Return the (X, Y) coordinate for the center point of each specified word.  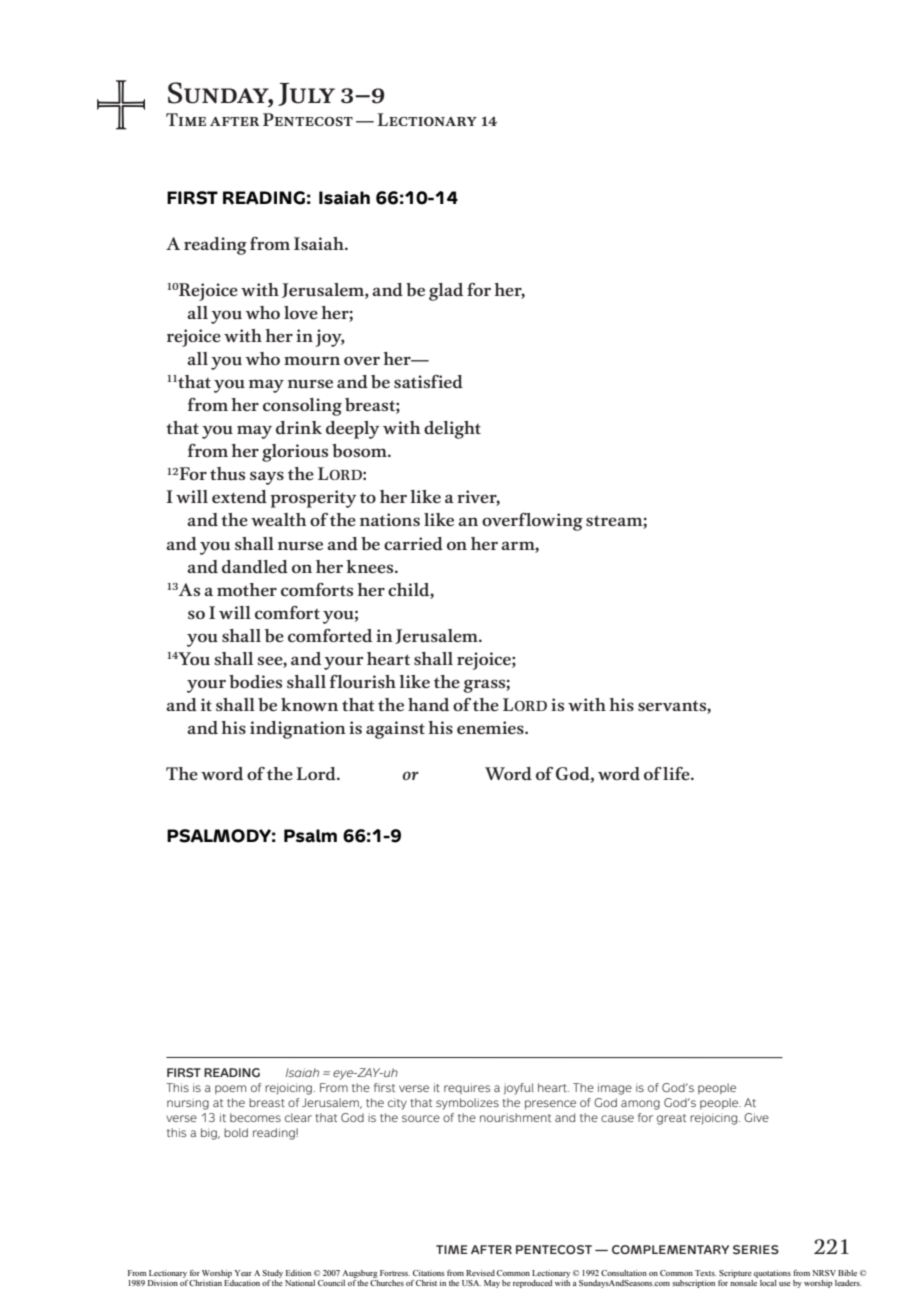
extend (239, 496)
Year (243, 1273)
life (677, 773)
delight (452, 430)
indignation (298, 730)
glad (446, 292)
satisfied (428, 381)
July (306, 94)
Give (756, 1117)
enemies (491, 727)
